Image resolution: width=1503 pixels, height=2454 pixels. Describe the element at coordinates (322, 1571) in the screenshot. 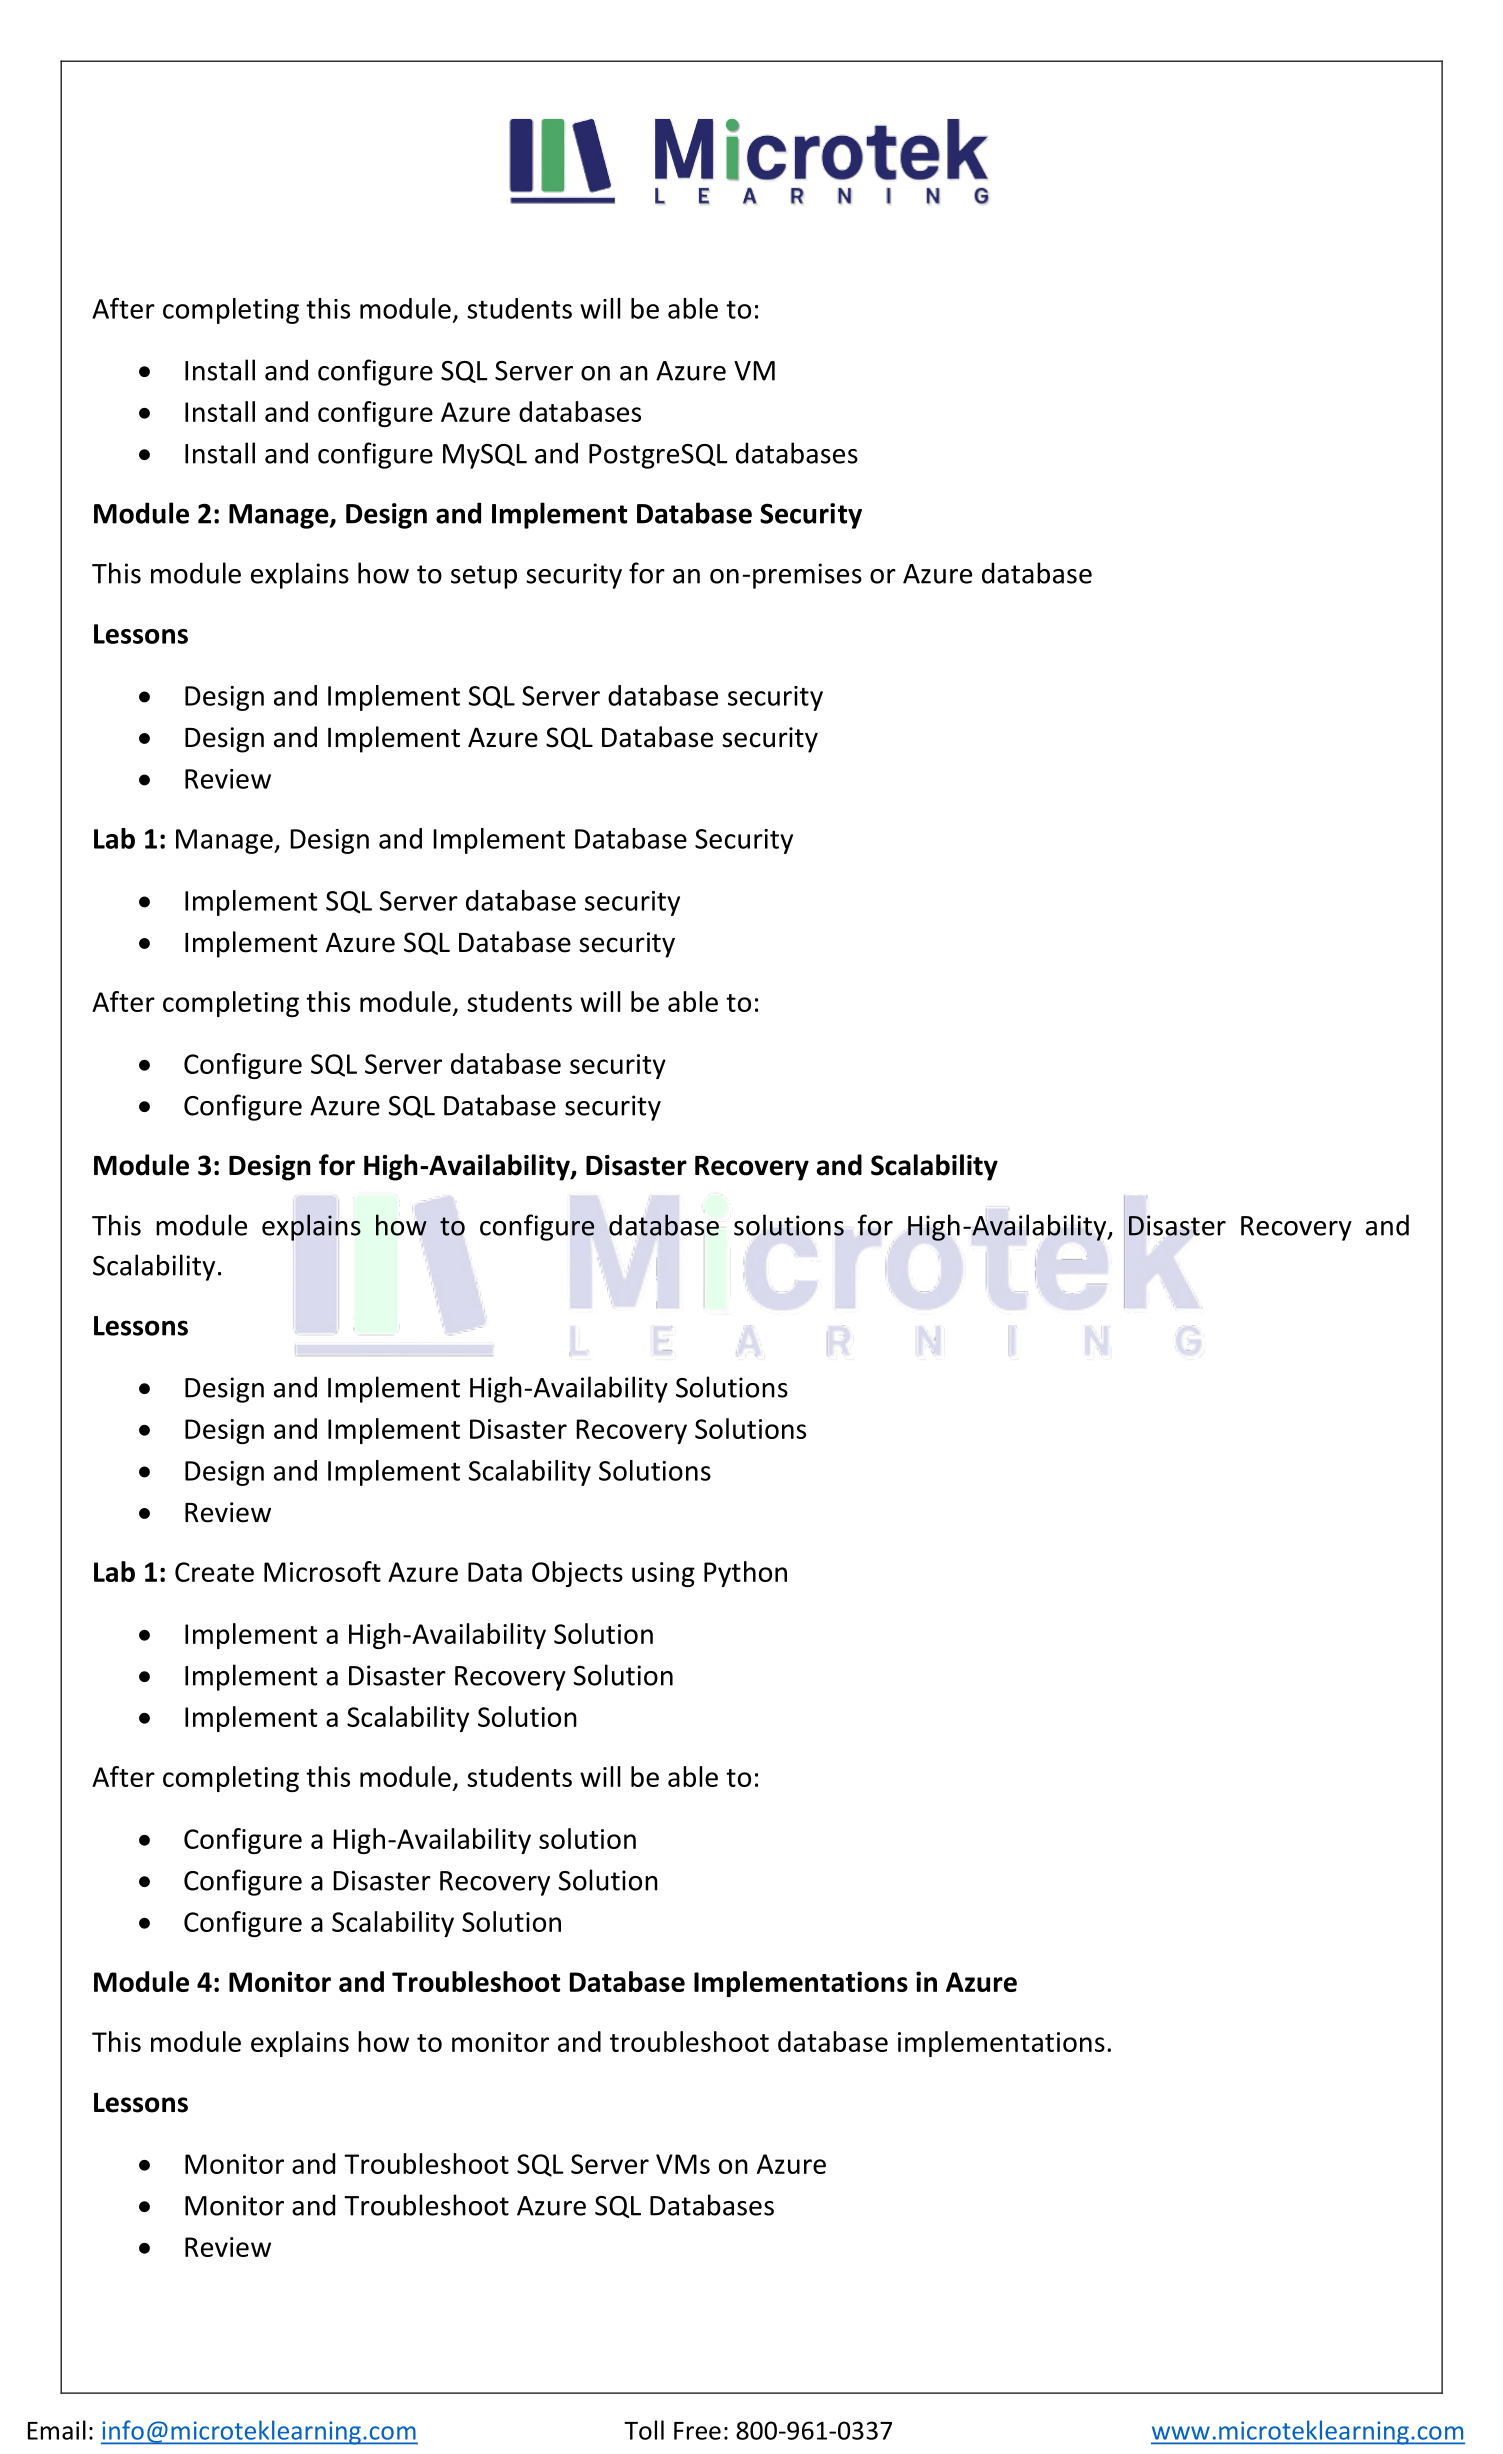

I see `Microsoft` at that location.
